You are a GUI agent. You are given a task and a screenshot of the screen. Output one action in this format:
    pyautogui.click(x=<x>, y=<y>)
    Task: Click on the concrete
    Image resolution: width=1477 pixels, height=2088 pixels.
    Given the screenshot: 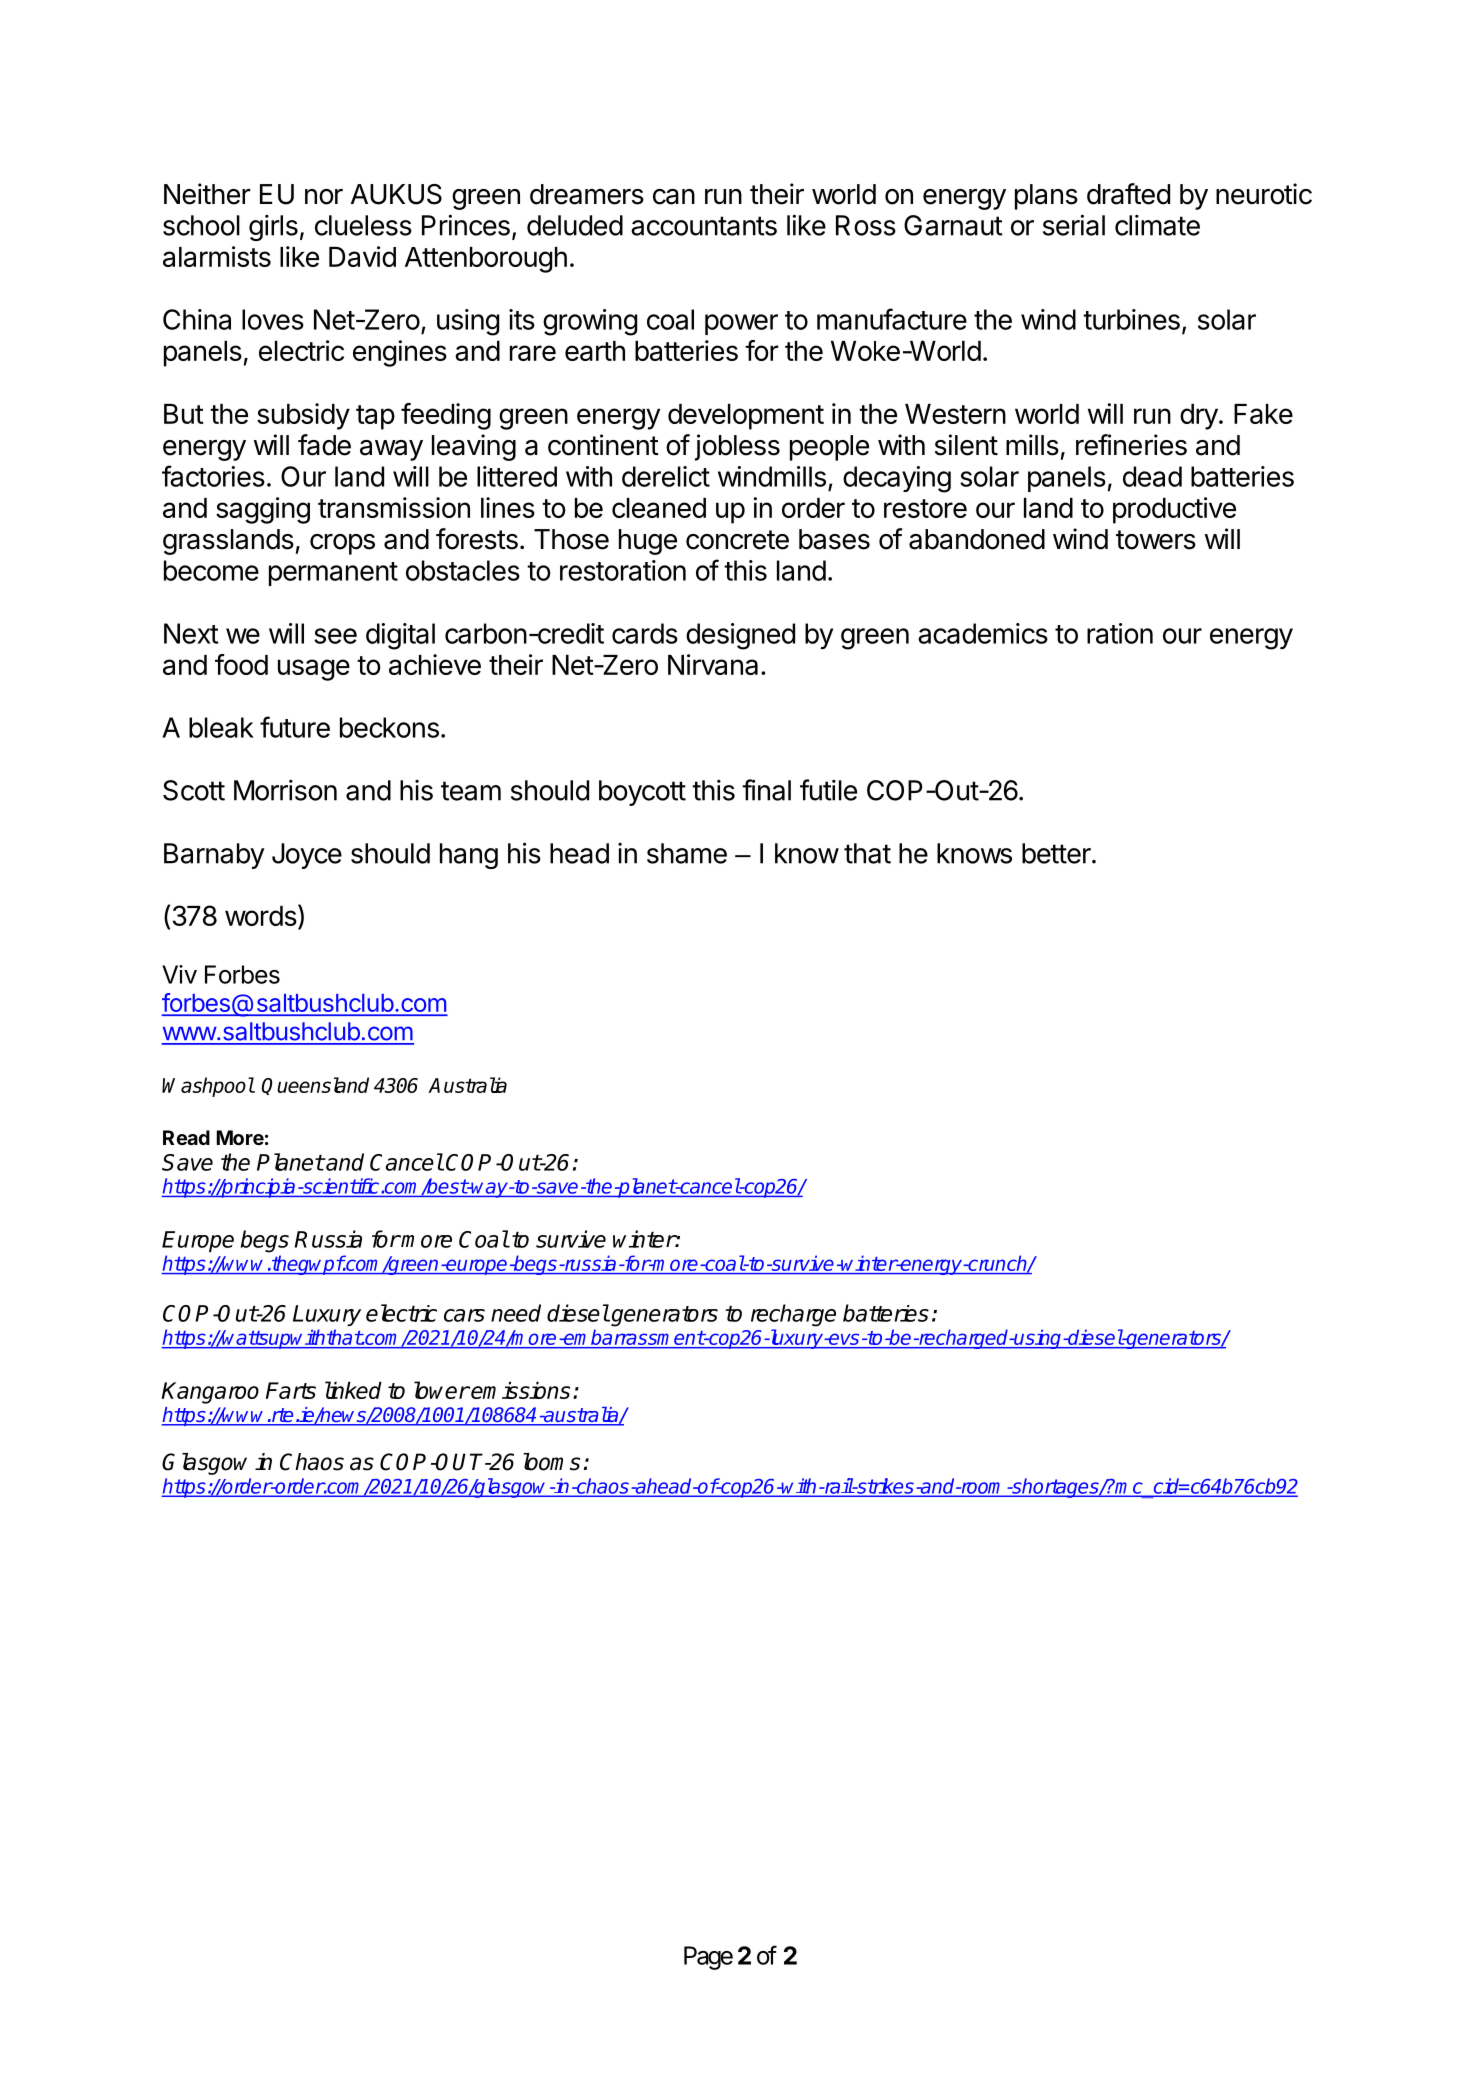 What is the action you would take?
    pyautogui.click(x=737, y=540)
